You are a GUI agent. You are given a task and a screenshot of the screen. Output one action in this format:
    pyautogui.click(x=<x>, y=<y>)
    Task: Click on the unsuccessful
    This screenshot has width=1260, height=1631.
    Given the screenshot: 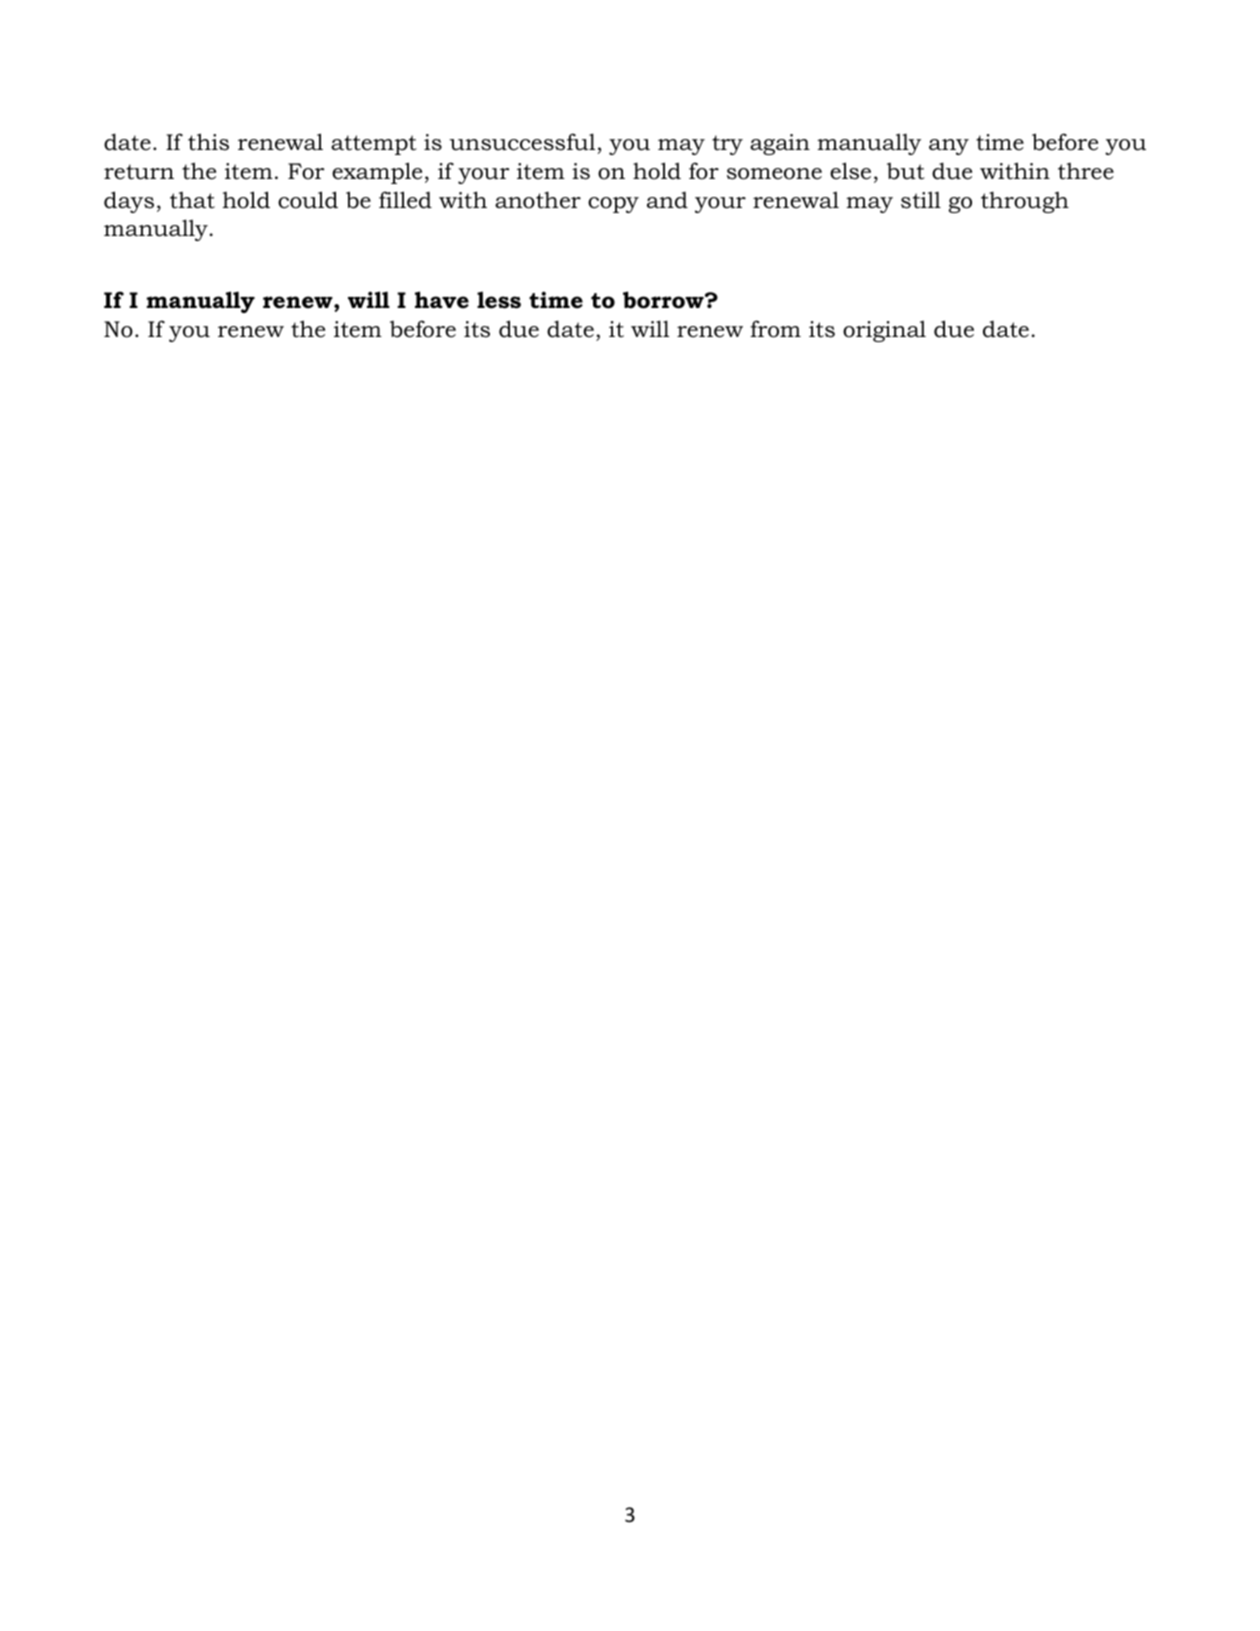 What is the action you would take?
    pyautogui.click(x=522, y=142)
